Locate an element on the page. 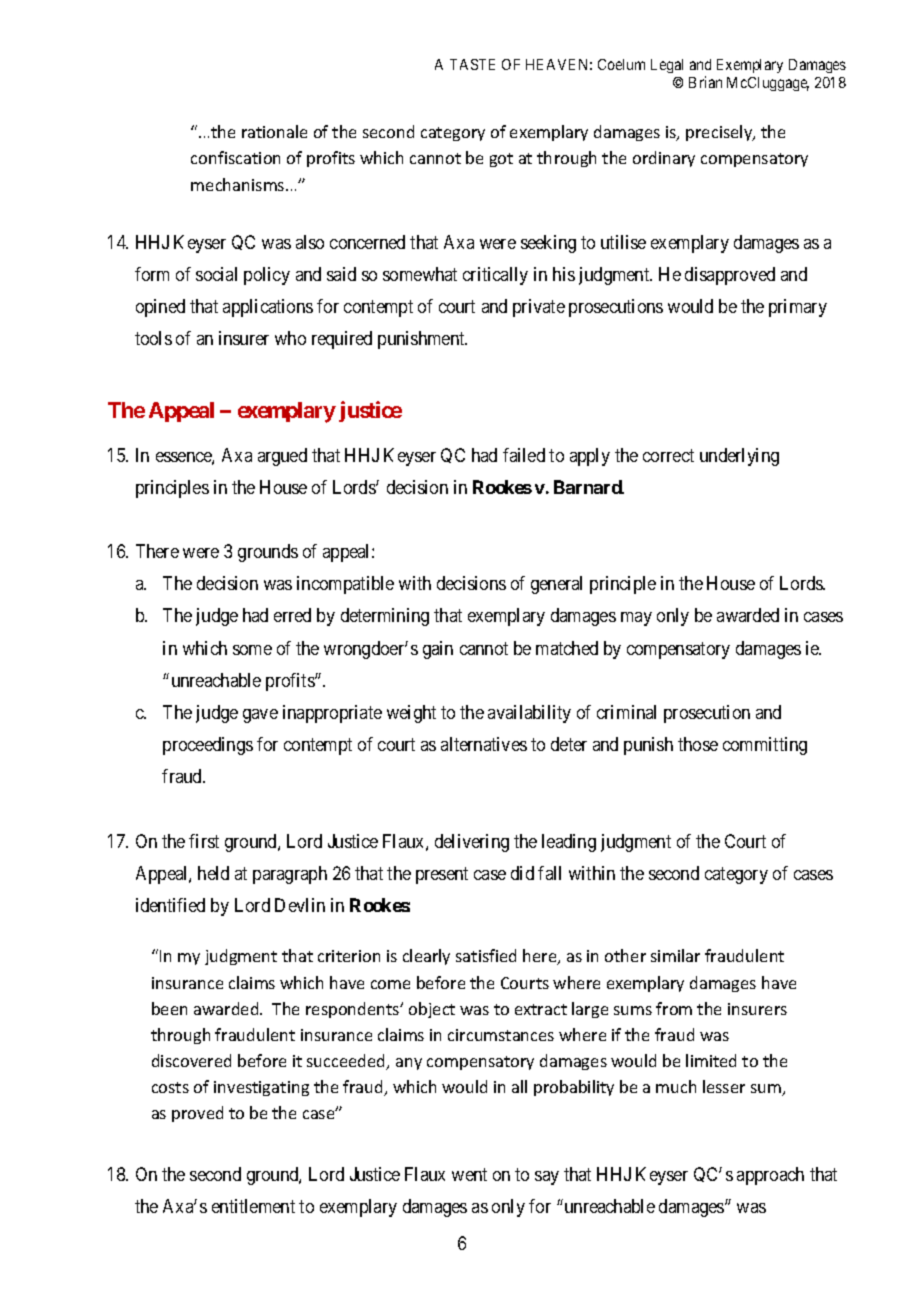 This page has height=1308, width=924. entitlement is located at coordinates (253, 1206).
